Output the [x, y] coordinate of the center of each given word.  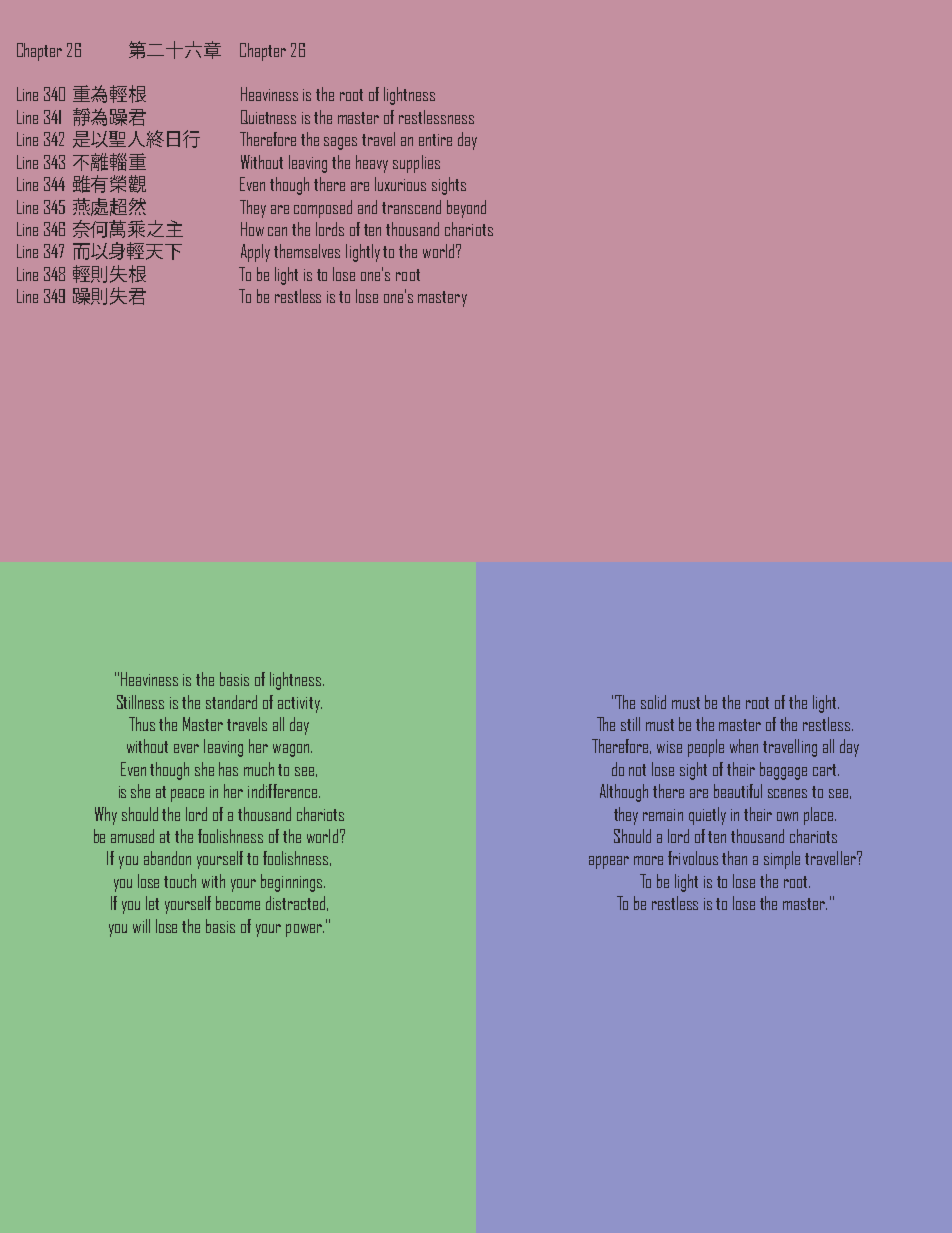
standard [231, 702]
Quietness [268, 117]
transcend [411, 207]
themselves [307, 251]
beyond [466, 209]
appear [609, 862]
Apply [255, 253]
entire [435, 140]
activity [300, 705]
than [734, 858]
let [152, 903]
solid [653, 702]
